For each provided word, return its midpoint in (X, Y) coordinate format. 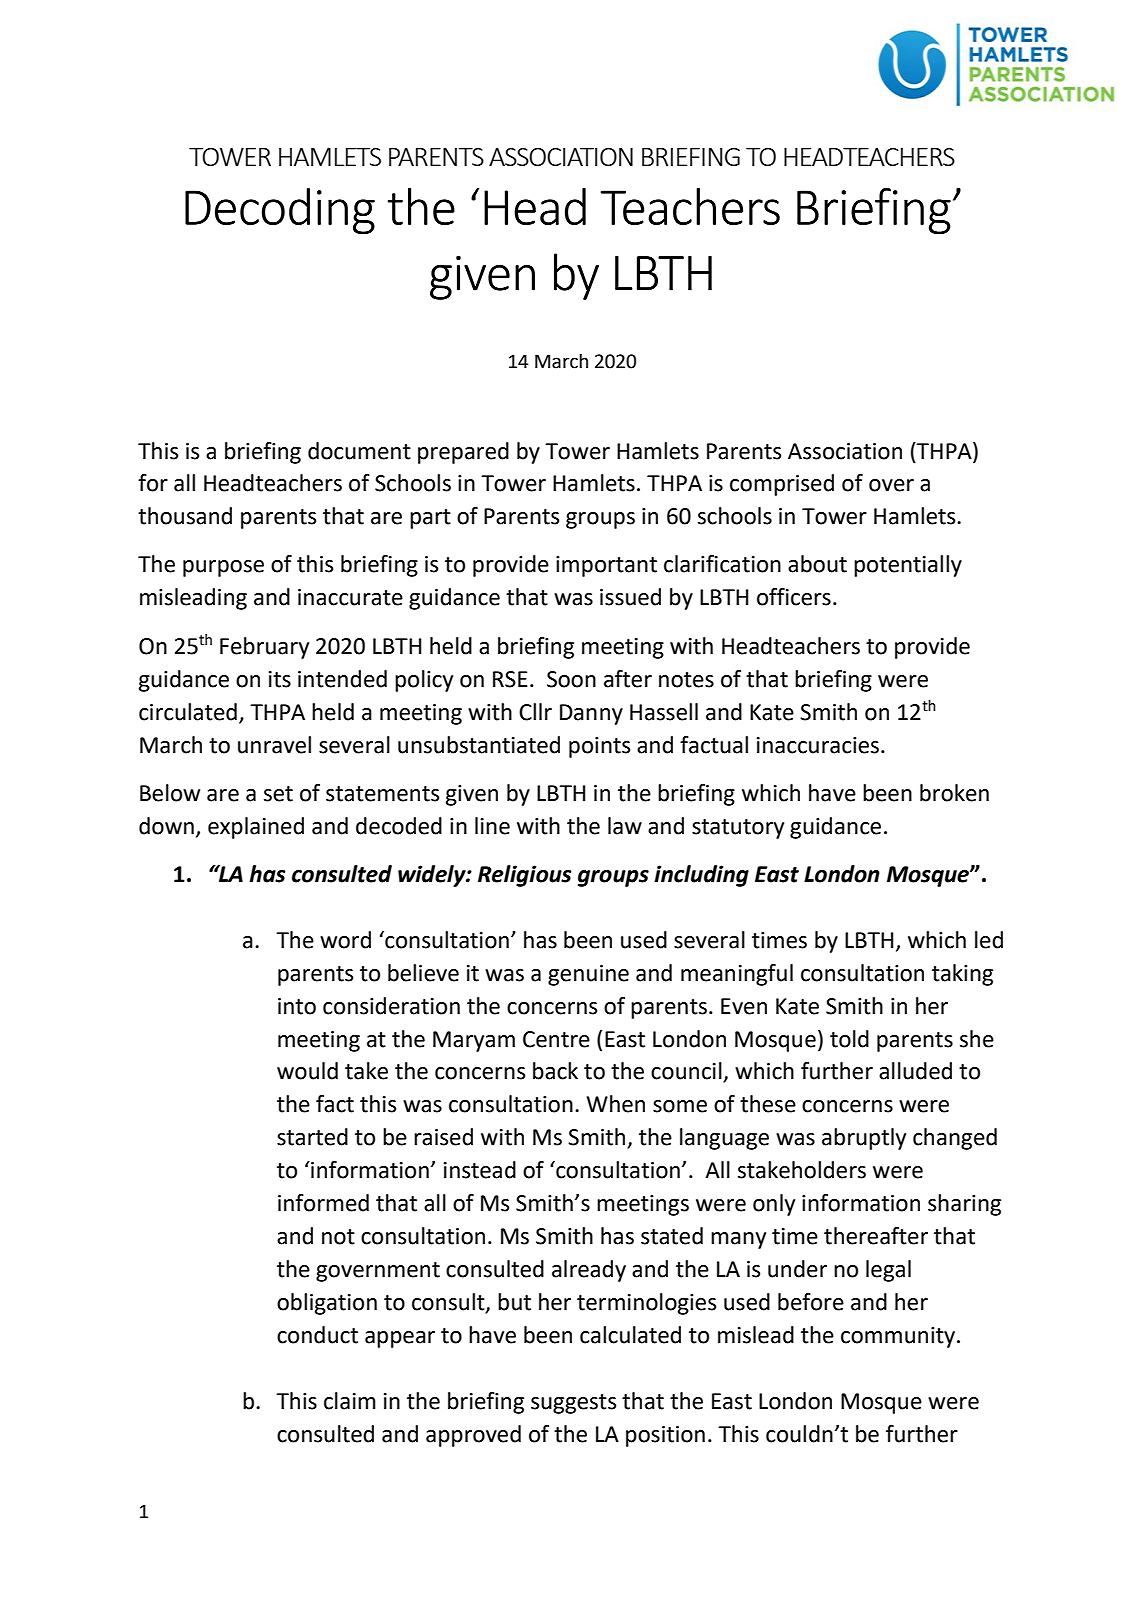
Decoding (280, 211)
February (264, 648)
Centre (556, 1039)
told (849, 1039)
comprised (782, 485)
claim (350, 1401)
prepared (463, 453)
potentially (908, 566)
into (297, 1006)
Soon (571, 679)
